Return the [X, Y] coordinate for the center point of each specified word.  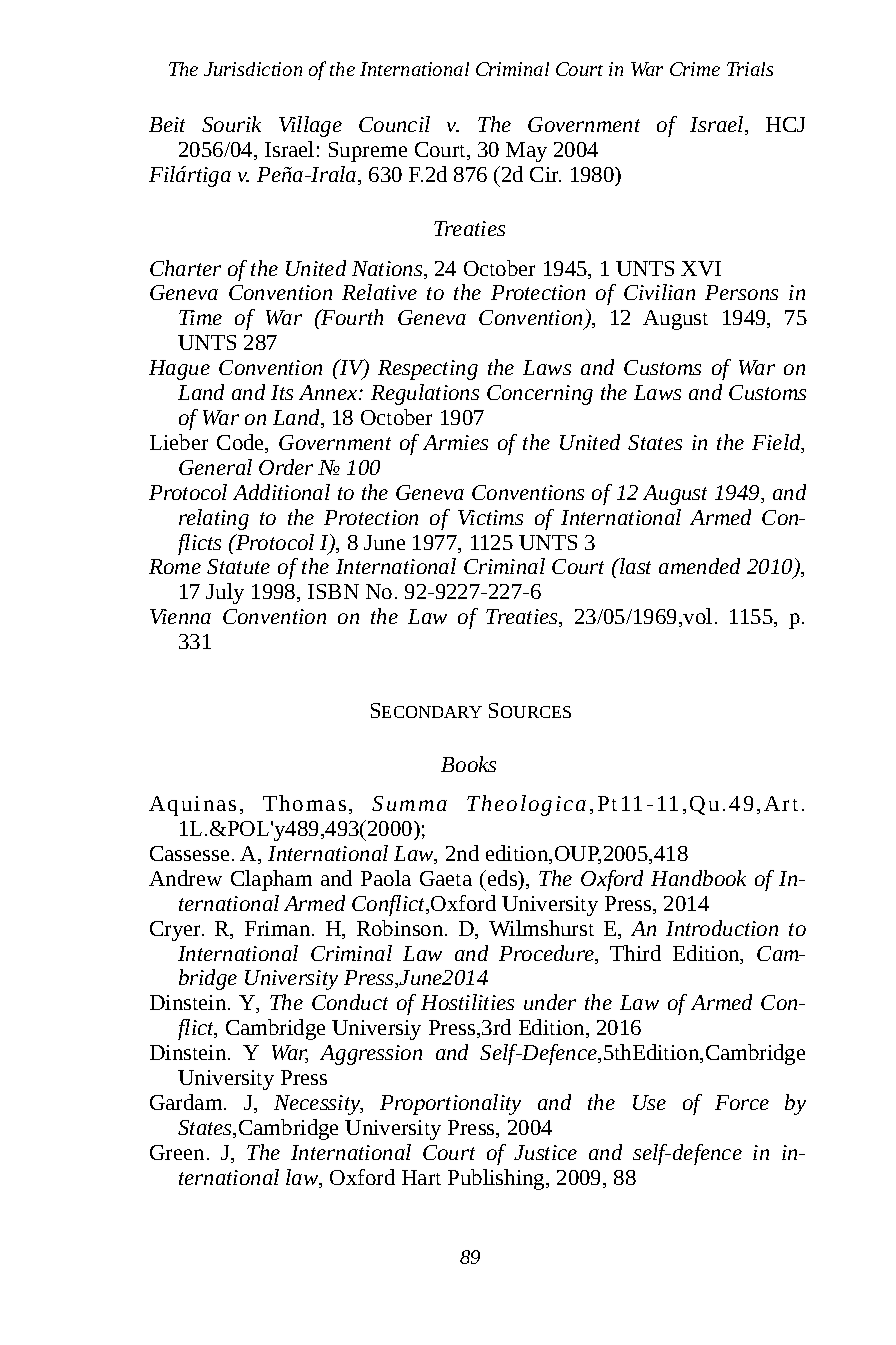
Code [242, 443]
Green [177, 1152]
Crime [695, 69]
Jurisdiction [253, 69]
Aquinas [192, 806]
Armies [455, 442]
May [526, 152]
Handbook [698, 878]
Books [468, 764]
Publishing [497, 1179]
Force [742, 1102]
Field [777, 443]
